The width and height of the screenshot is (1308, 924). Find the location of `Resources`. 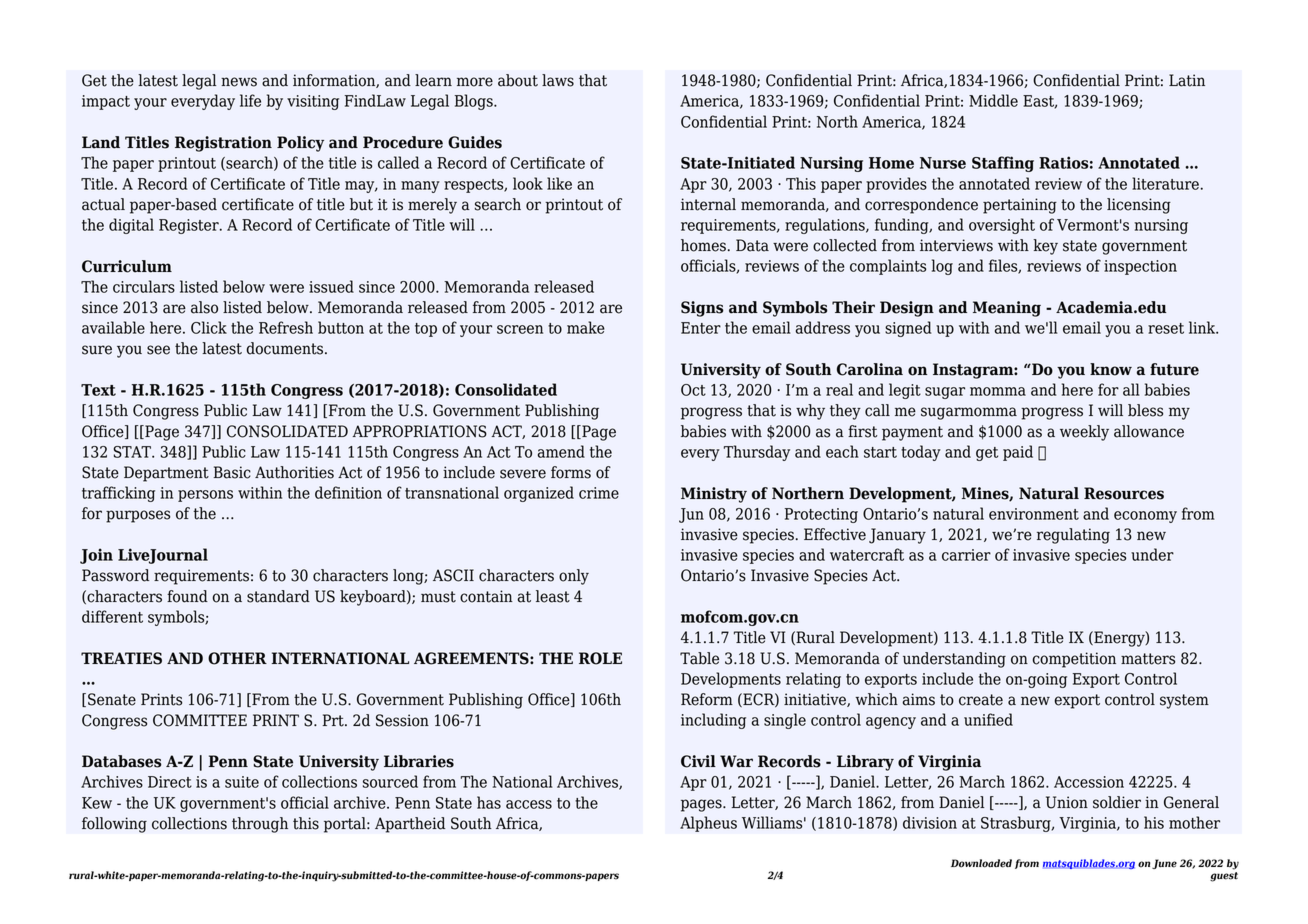

Resources is located at coordinates (1124, 493).
